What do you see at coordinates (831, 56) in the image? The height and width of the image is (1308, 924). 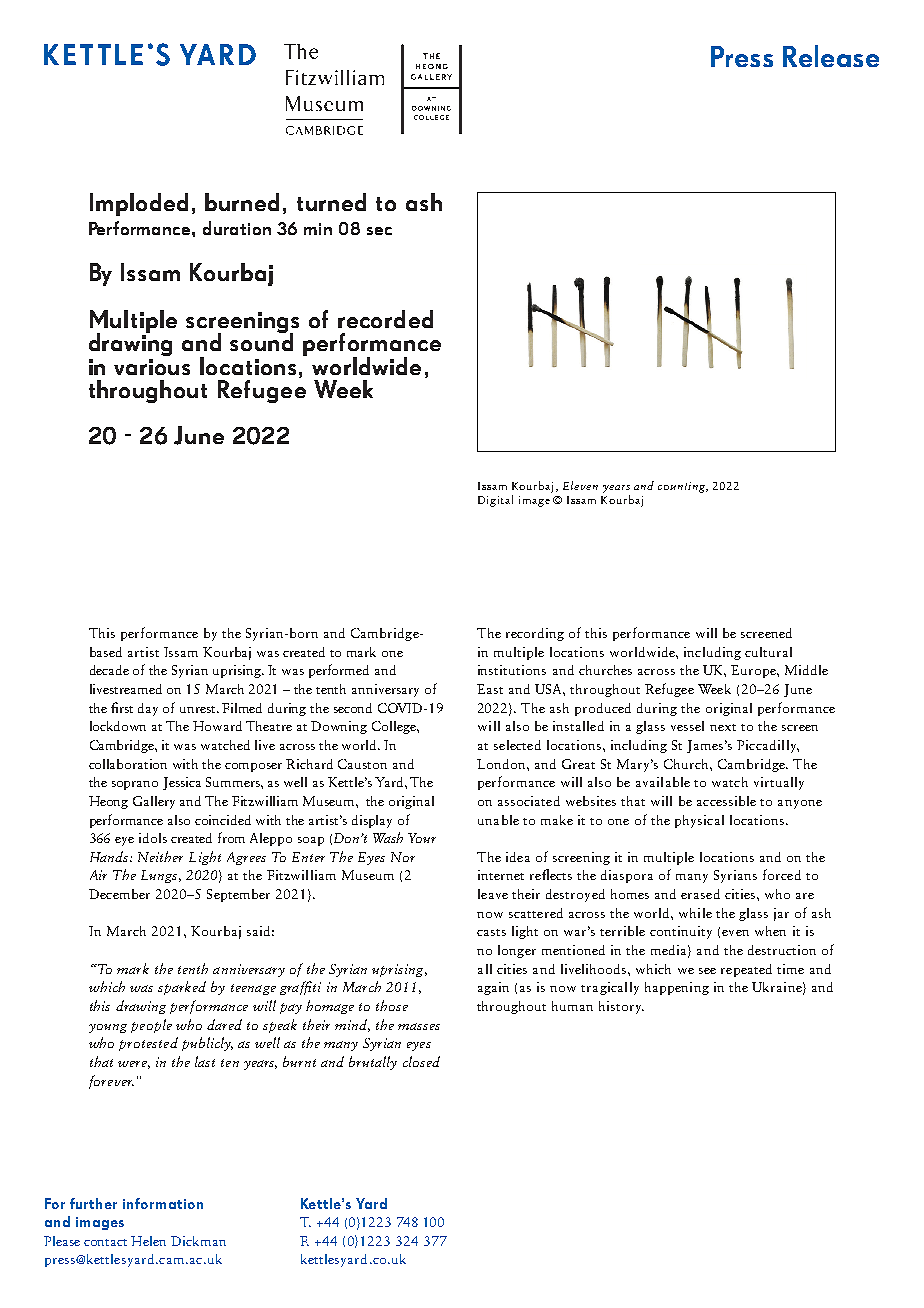 I see `Release` at bounding box center [831, 56].
